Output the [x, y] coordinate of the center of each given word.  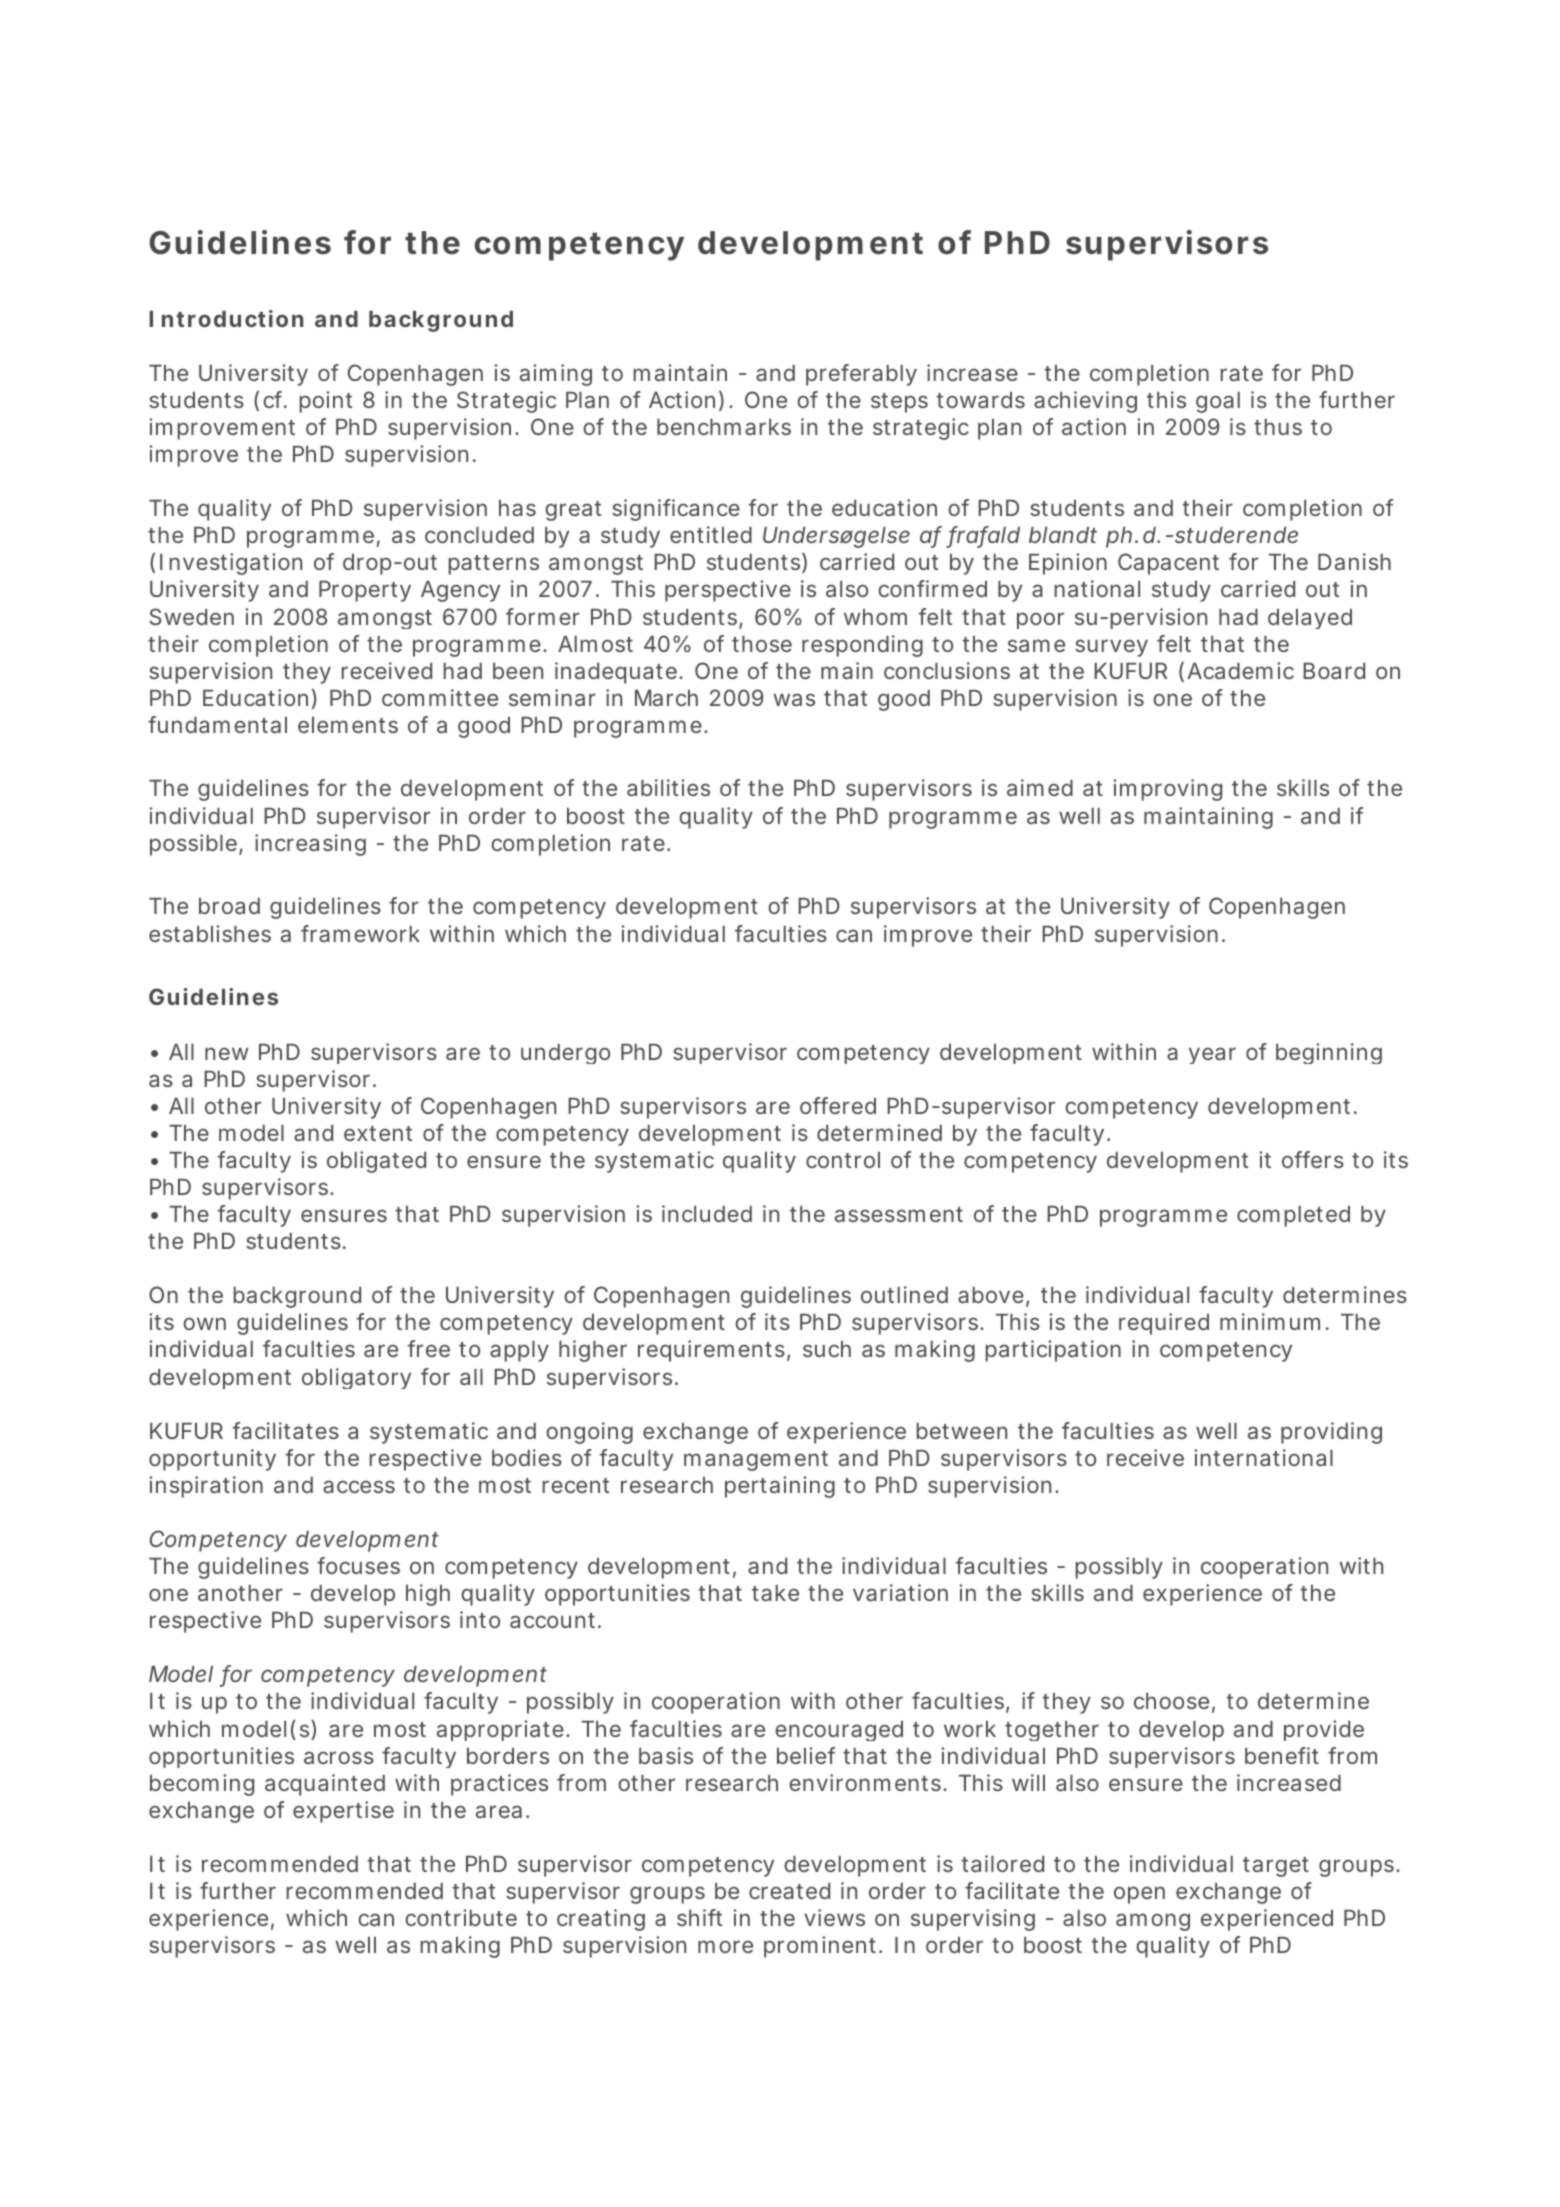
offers [1313, 1159]
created [789, 1891]
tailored [1002, 1863]
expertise [343, 1812]
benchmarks [724, 427]
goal [1218, 402]
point [326, 402]
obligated [376, 1162]
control [843, 1160]
